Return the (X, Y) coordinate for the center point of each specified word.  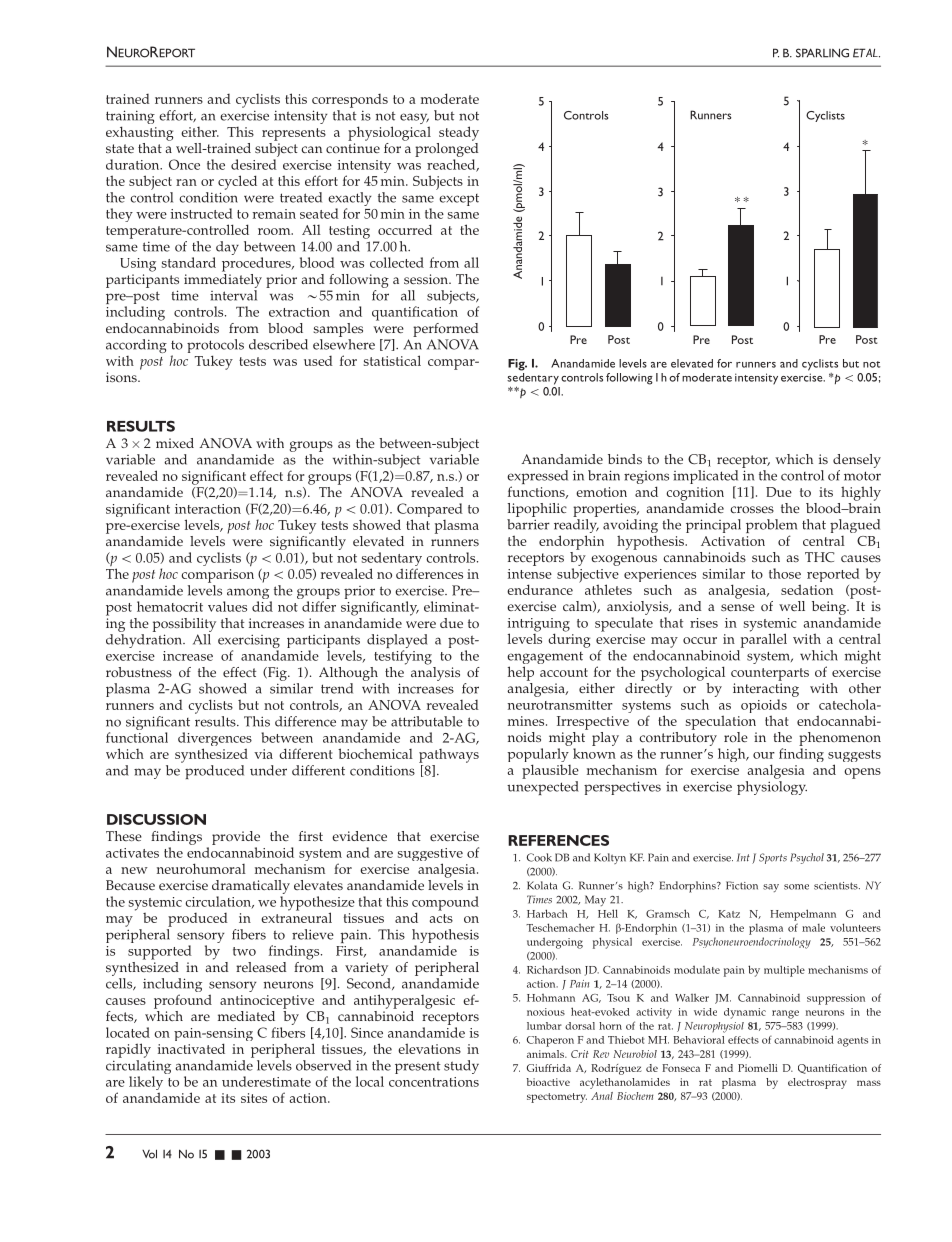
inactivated (191, 1048)
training (130, 118)
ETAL (866, 53)
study (461, 1067)
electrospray (817, 1083)
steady (459, 133)
